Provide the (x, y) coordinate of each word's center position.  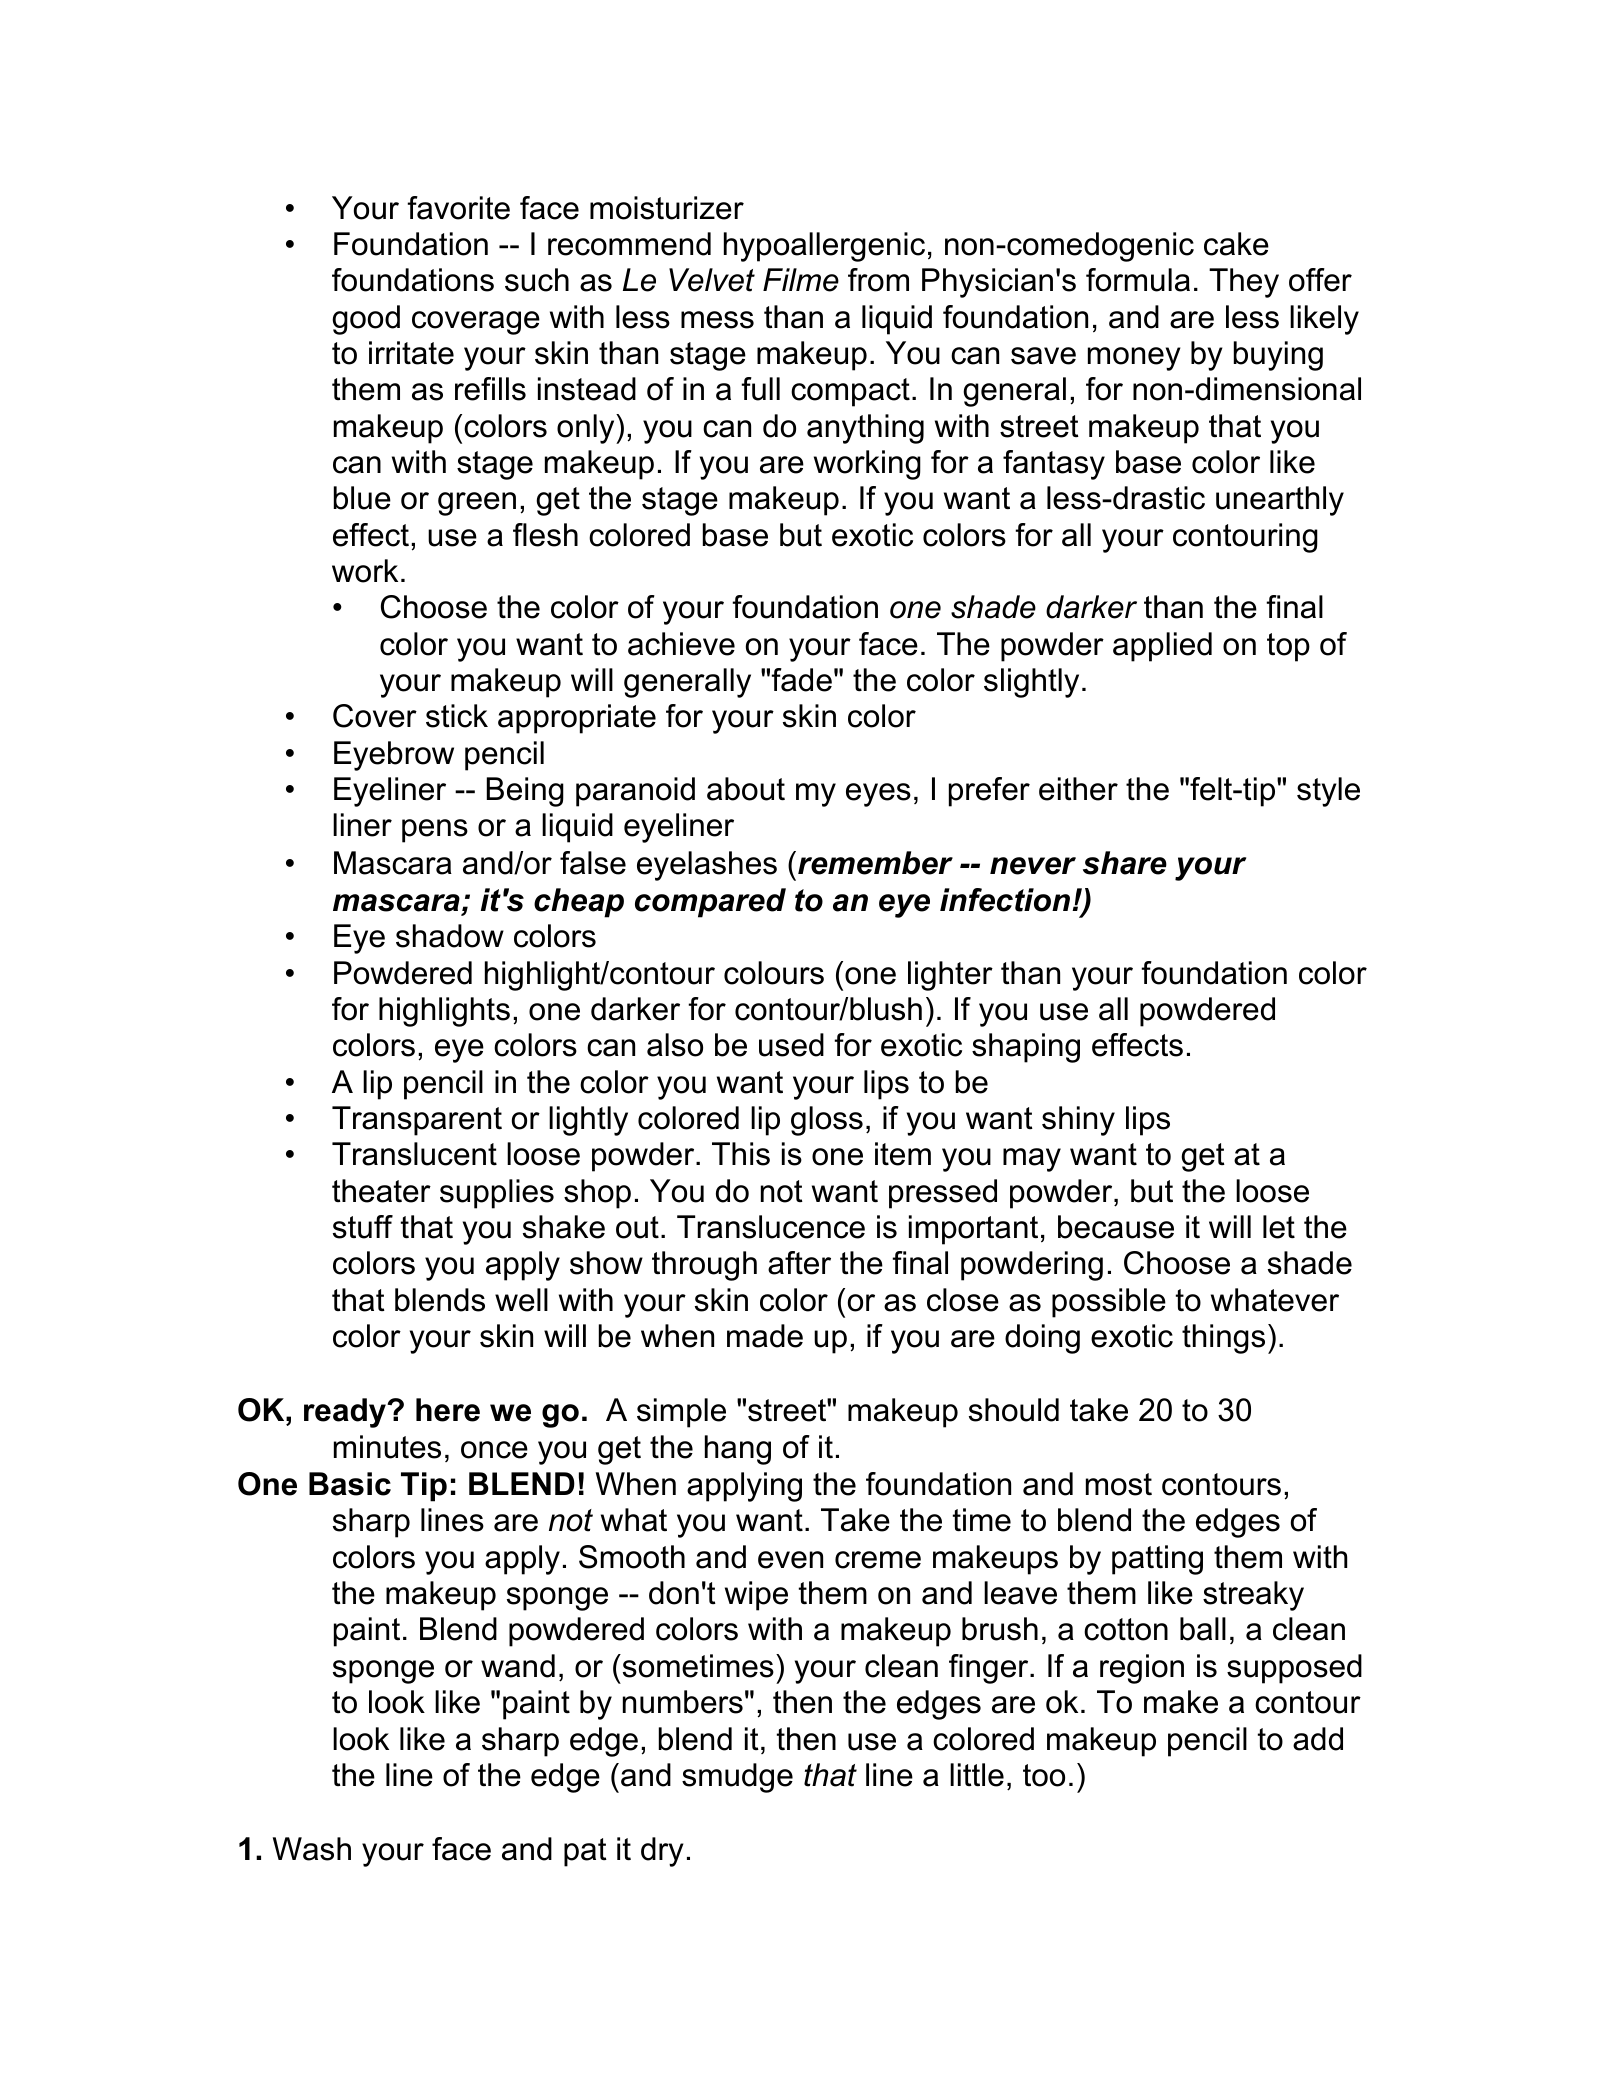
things (1223, 1339)
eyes (878, 795)
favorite (458, 208)
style (1328, 792)
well (521, 1300)
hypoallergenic (824, 247)
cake (1236, 244)
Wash (312, 1849)
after (799, 1263)
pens (435, 831)
